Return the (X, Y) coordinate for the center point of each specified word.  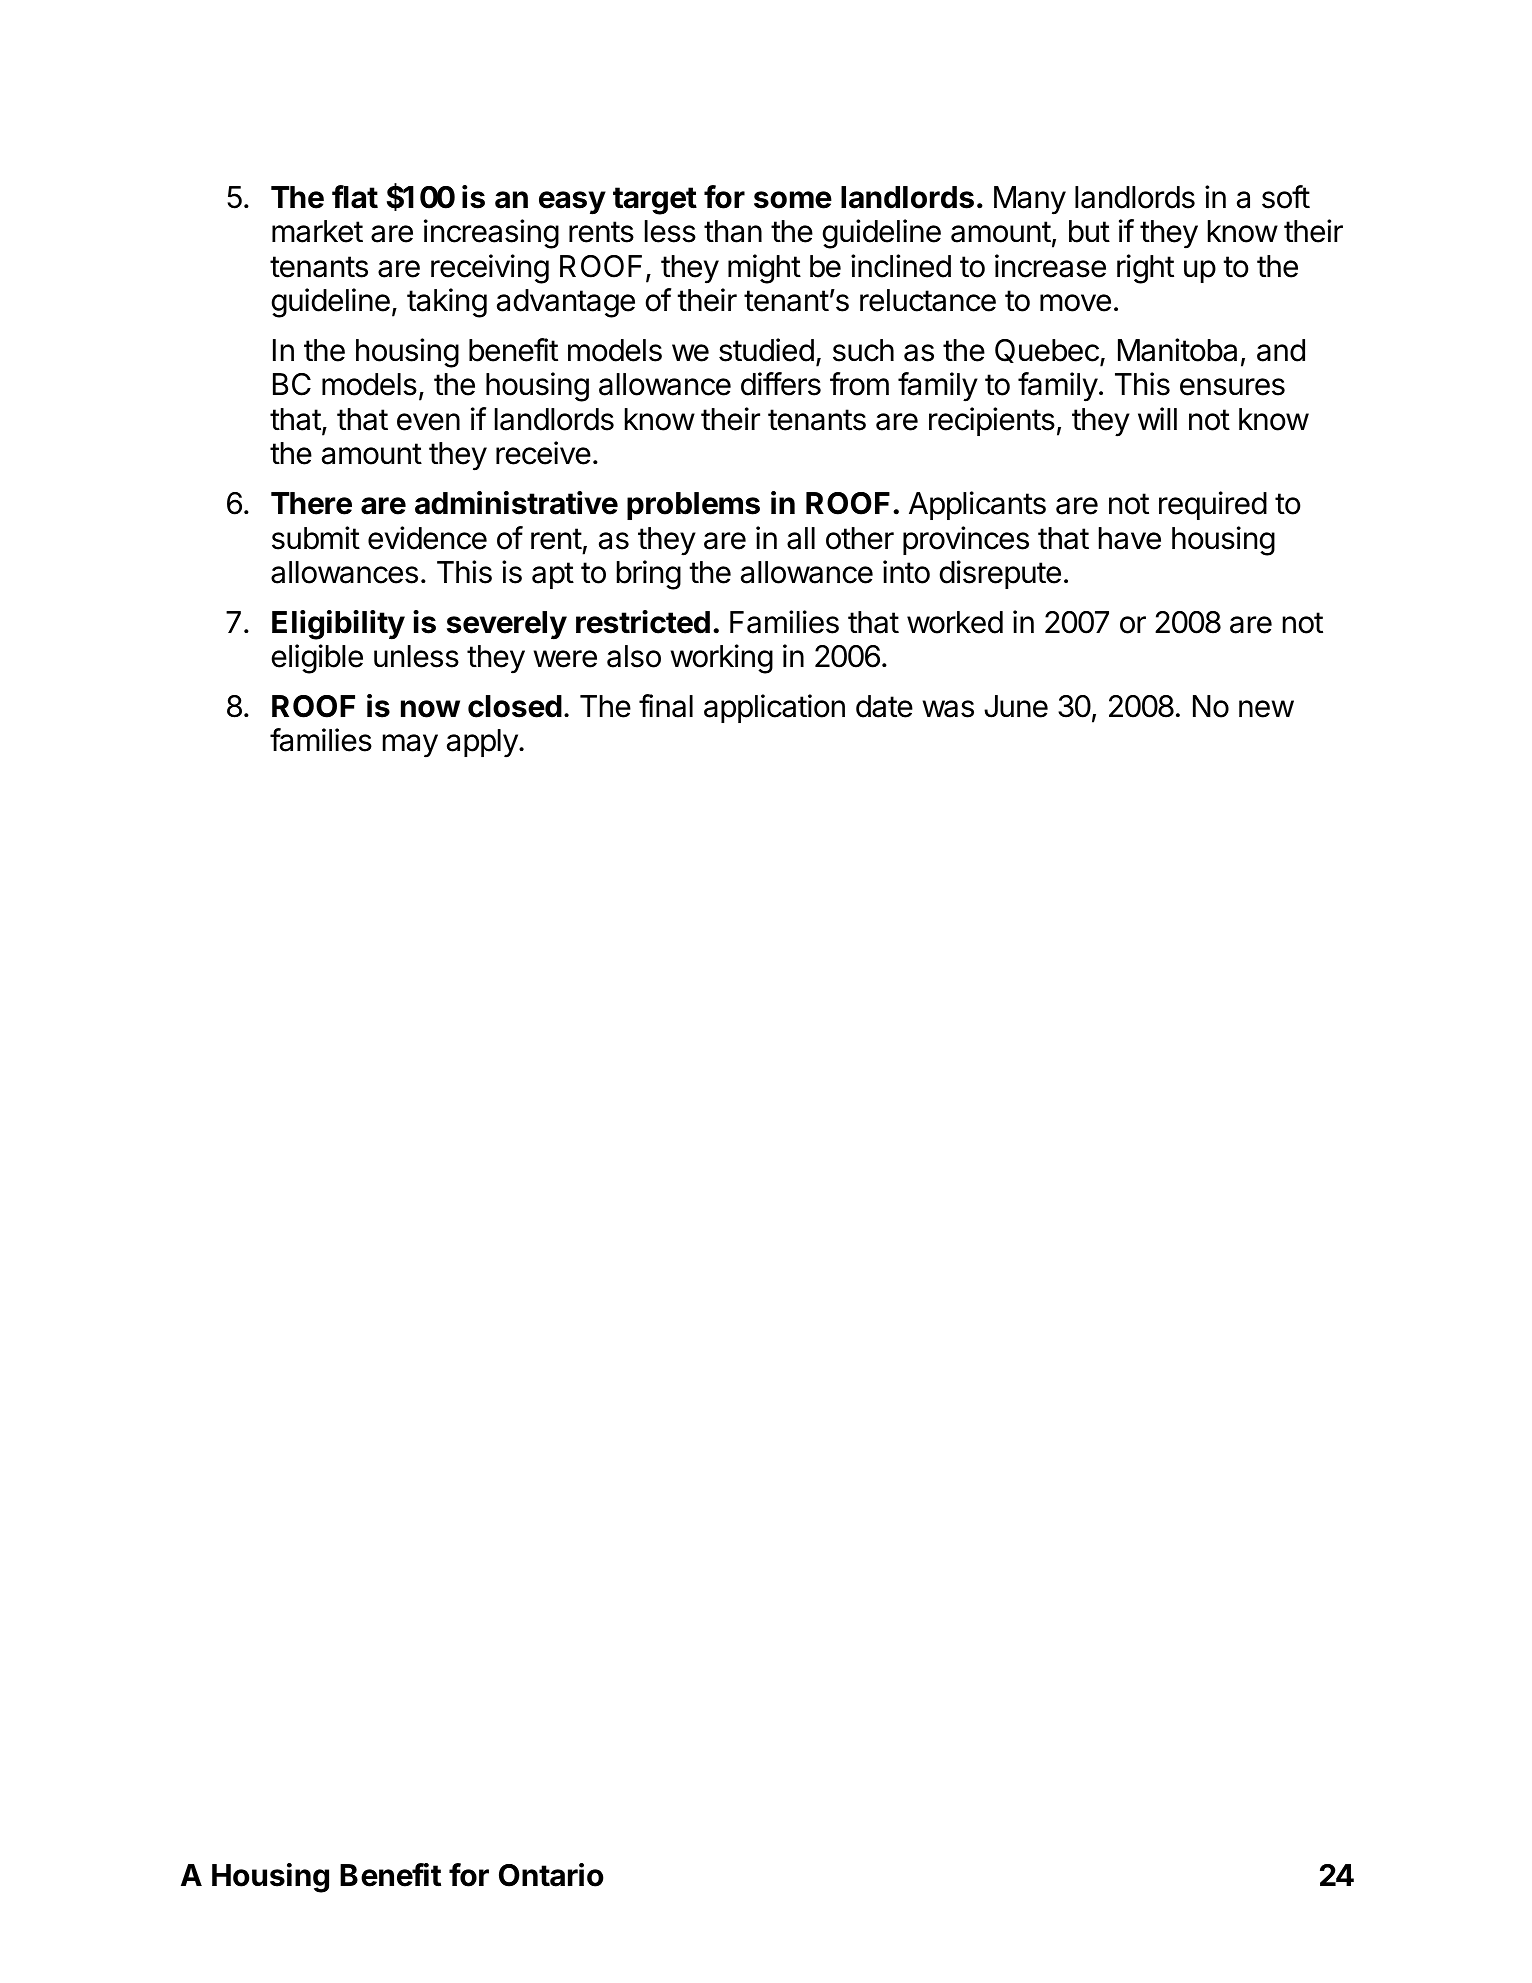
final (666, 706)
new (1266, 709)
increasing (491, 234)
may (410, 746)
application (774, 708)
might (764, 269)
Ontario (551, 1875)
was (948, 709)
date (884, 706)
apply (483, 743)
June (1016, 706)
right (1145, 269)
